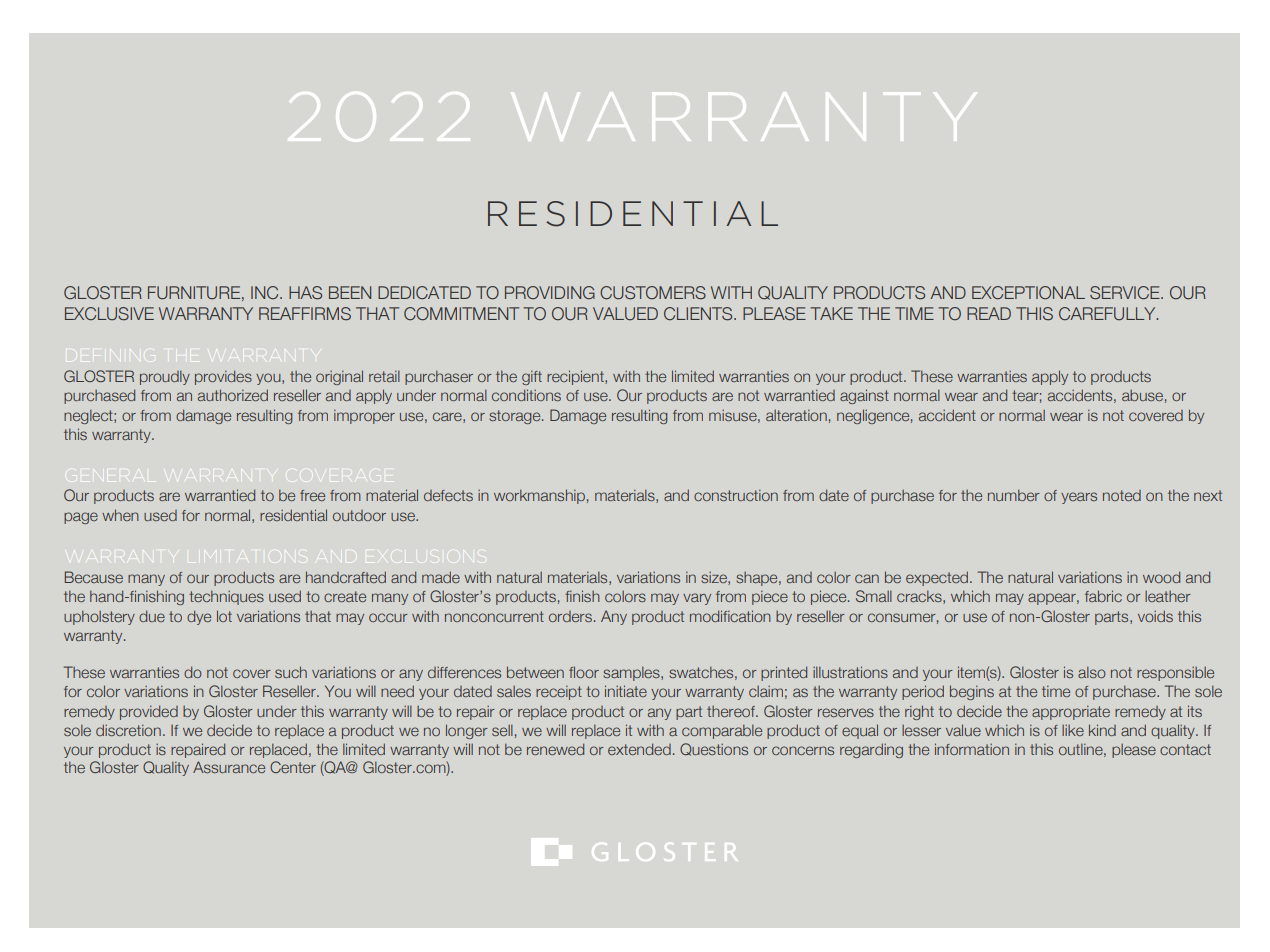  I want to click on construction, so click(736, 495).
